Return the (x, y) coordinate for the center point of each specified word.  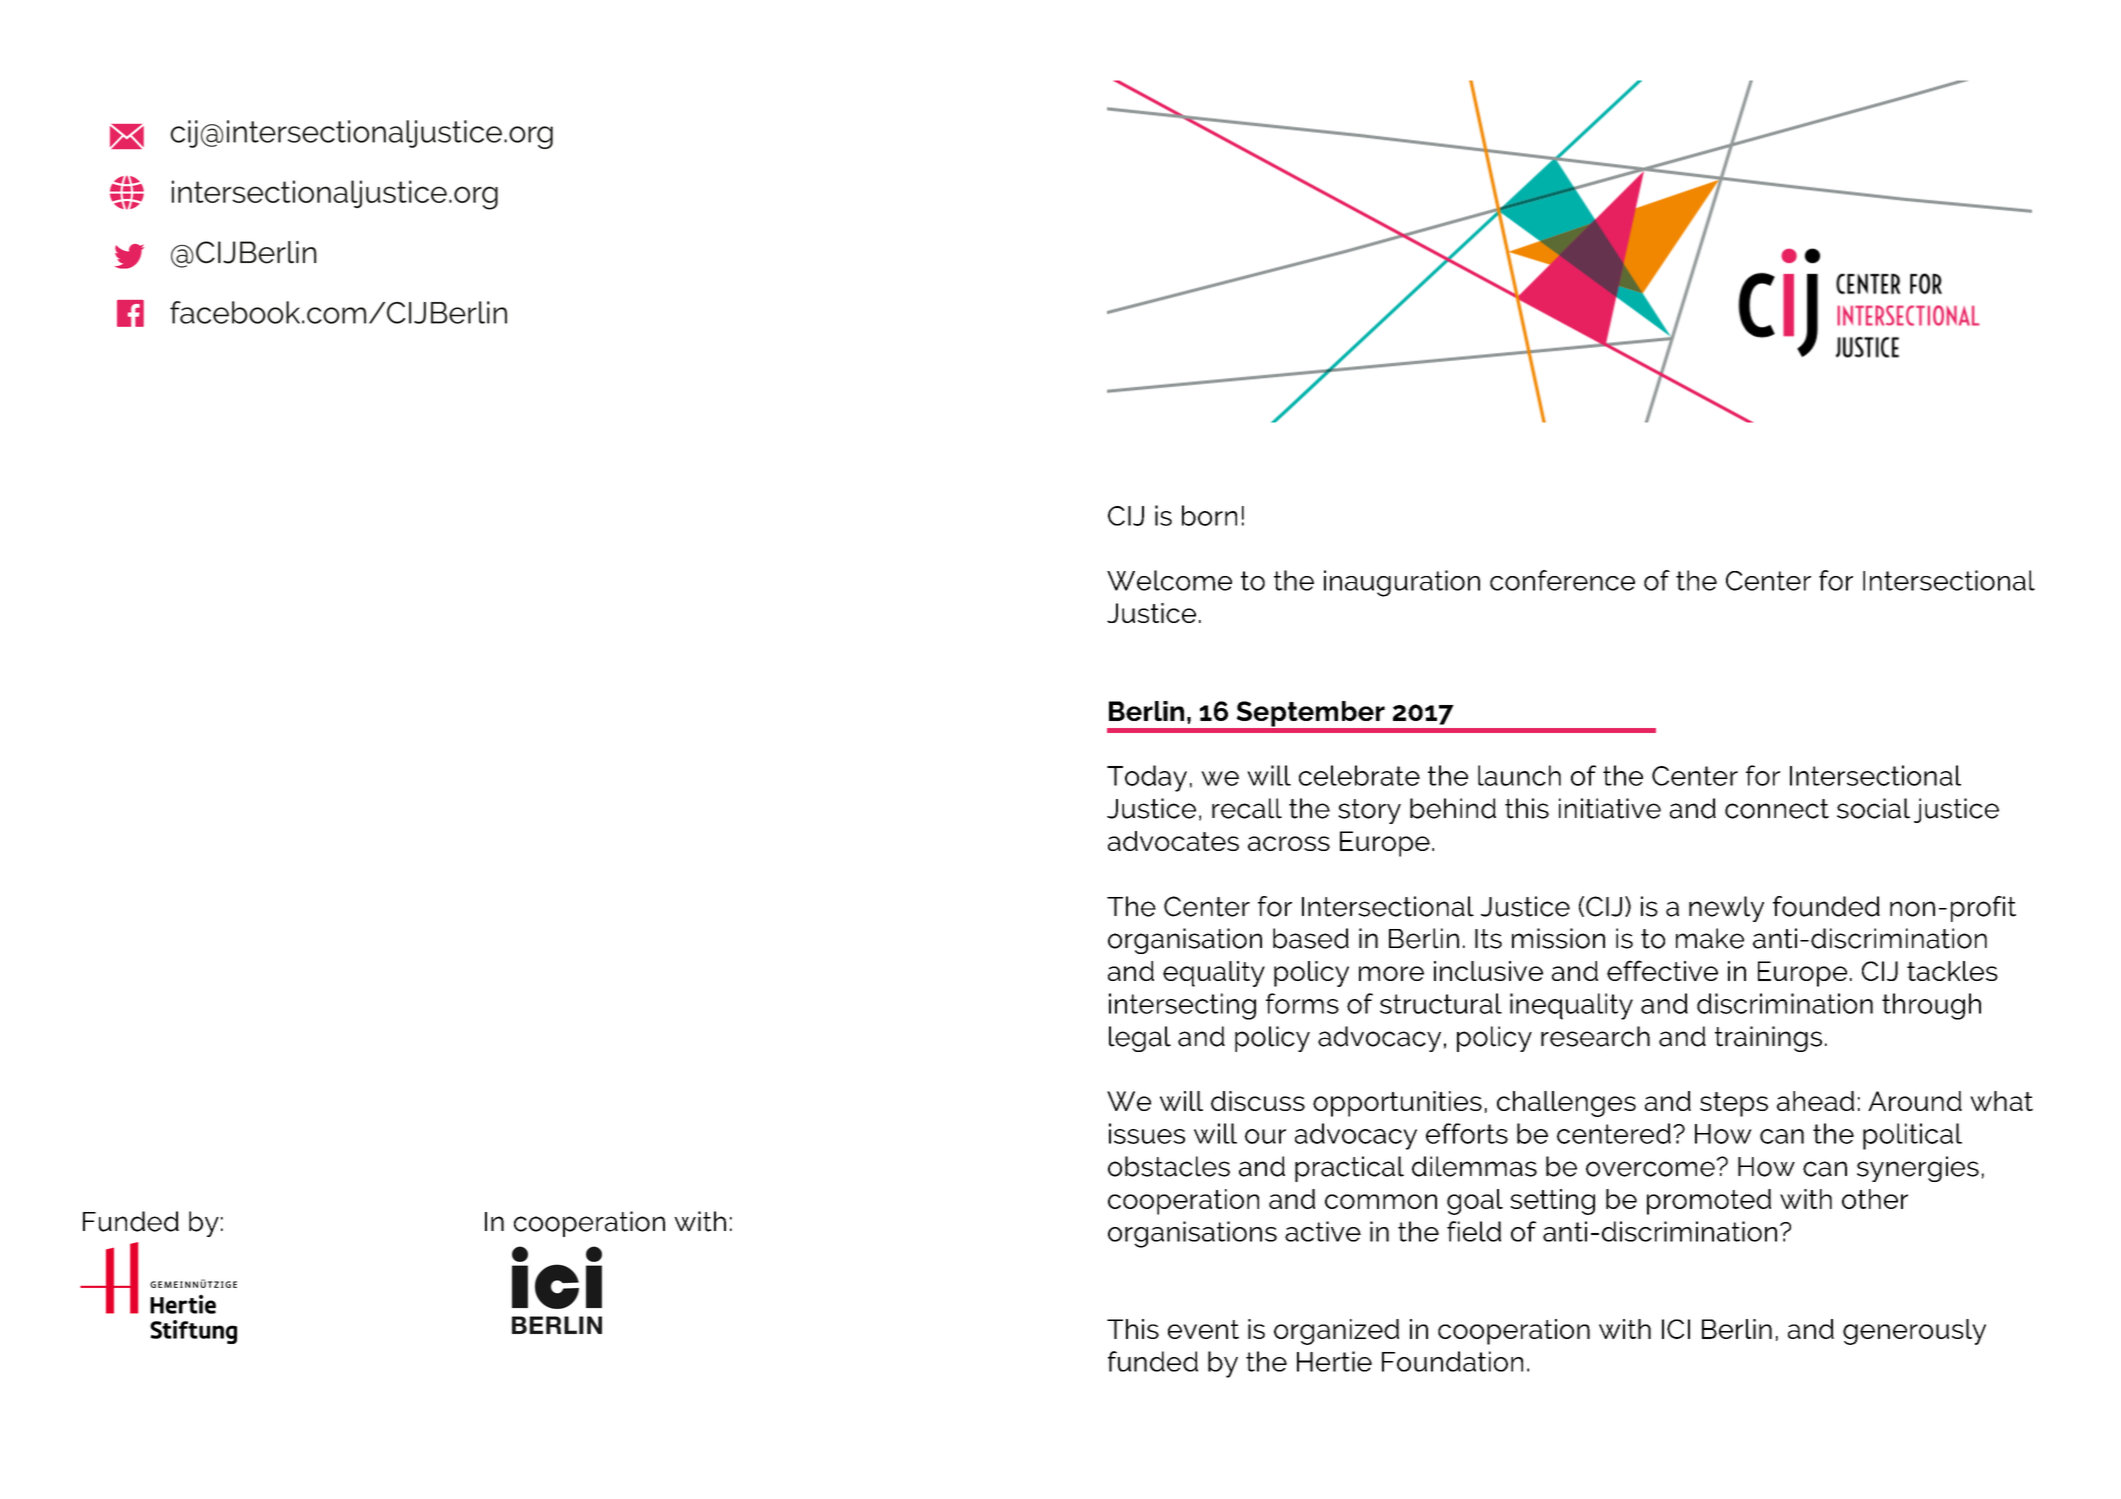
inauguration (1402, 583)
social (1873, 808)
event (1203, 1329)
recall (1247, 808)
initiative (1610, 808)
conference (1562, 580)
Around (1915, 1101)
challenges (1566, 1104)
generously (1914, 1332)
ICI (1676, 1329)
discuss (1258, 1101)
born (1209, 515)
